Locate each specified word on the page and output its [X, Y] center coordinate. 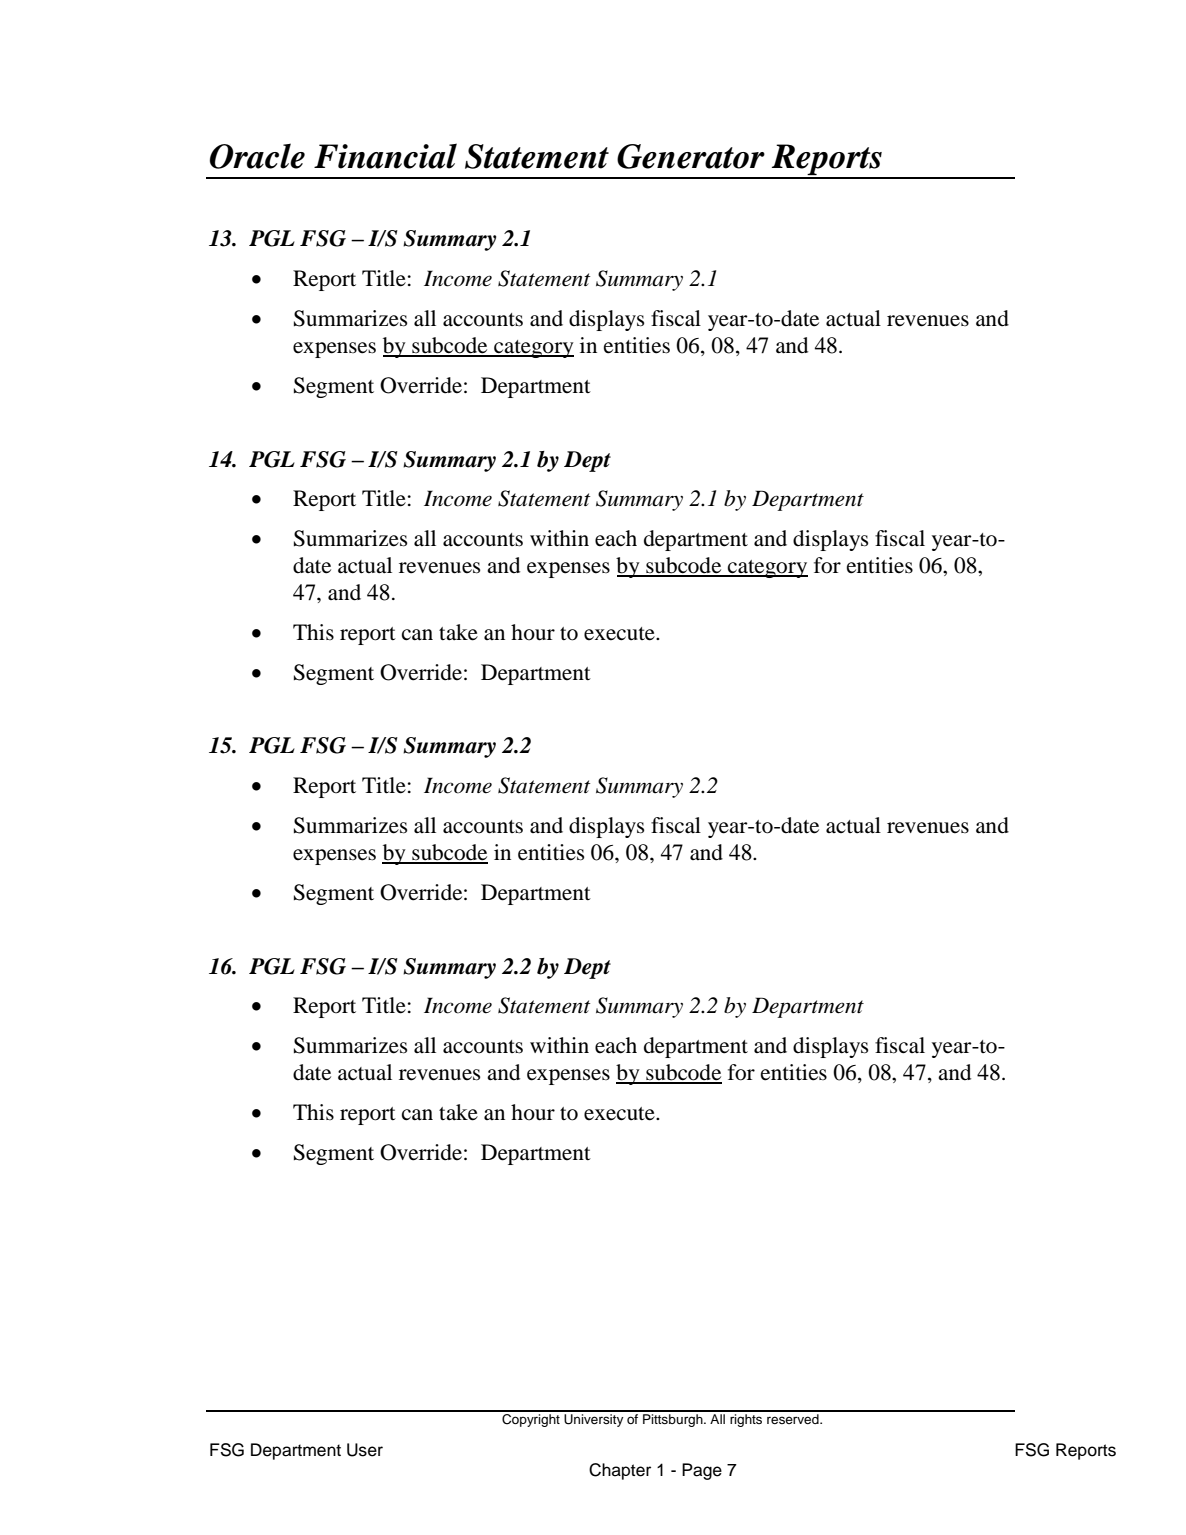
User [365, 1450]
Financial [385, 156]
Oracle [257, 156]
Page [702, 1471]
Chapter [620, 1471]
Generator [691, 156]
